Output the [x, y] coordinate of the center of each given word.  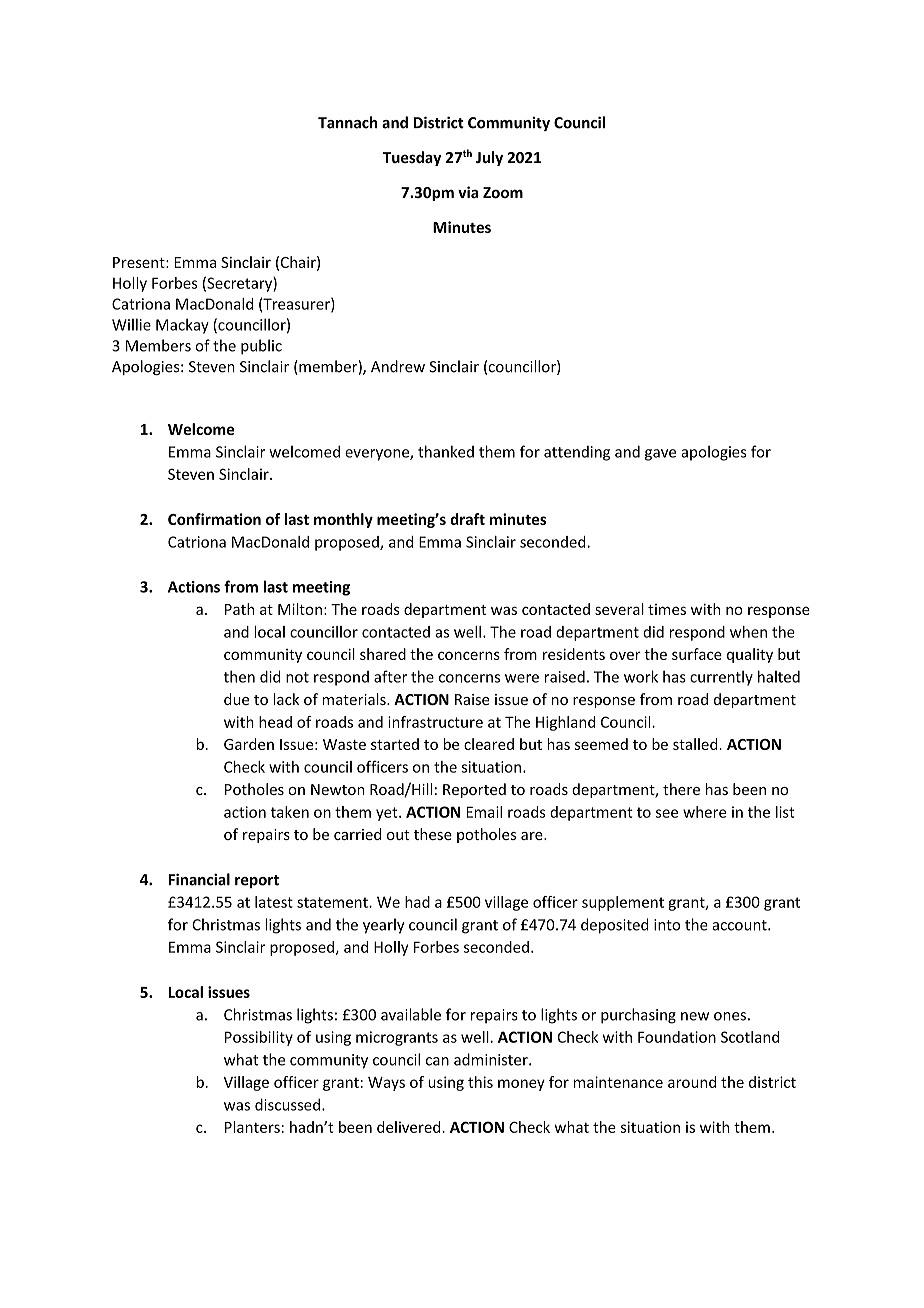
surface [697, 654]
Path [239, 609]
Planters [252, 1127]
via [468, 192]
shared [383, 654]
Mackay [182, 326]
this [480, 1082]
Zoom [503, 192]
